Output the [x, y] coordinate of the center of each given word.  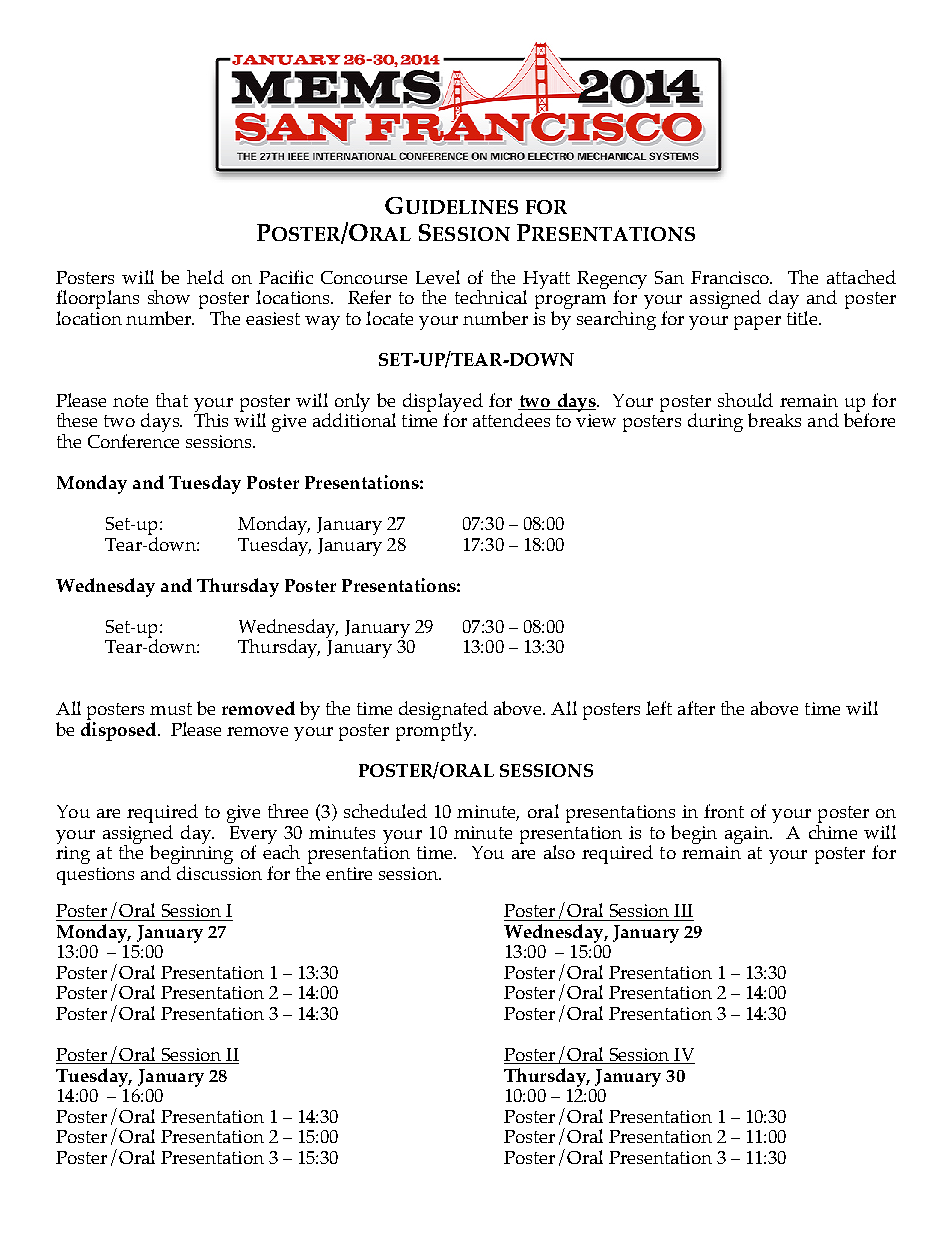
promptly [435, 731]
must [171, 709]
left [659, 708]
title [802, 318]
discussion [219, 873]
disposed [120, 731]
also [559, 852]
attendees [511, 420]
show [169, 297]
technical [491, 297]
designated [443, 712]
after [696, 708]
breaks [774, 420]
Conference [133, 441]
